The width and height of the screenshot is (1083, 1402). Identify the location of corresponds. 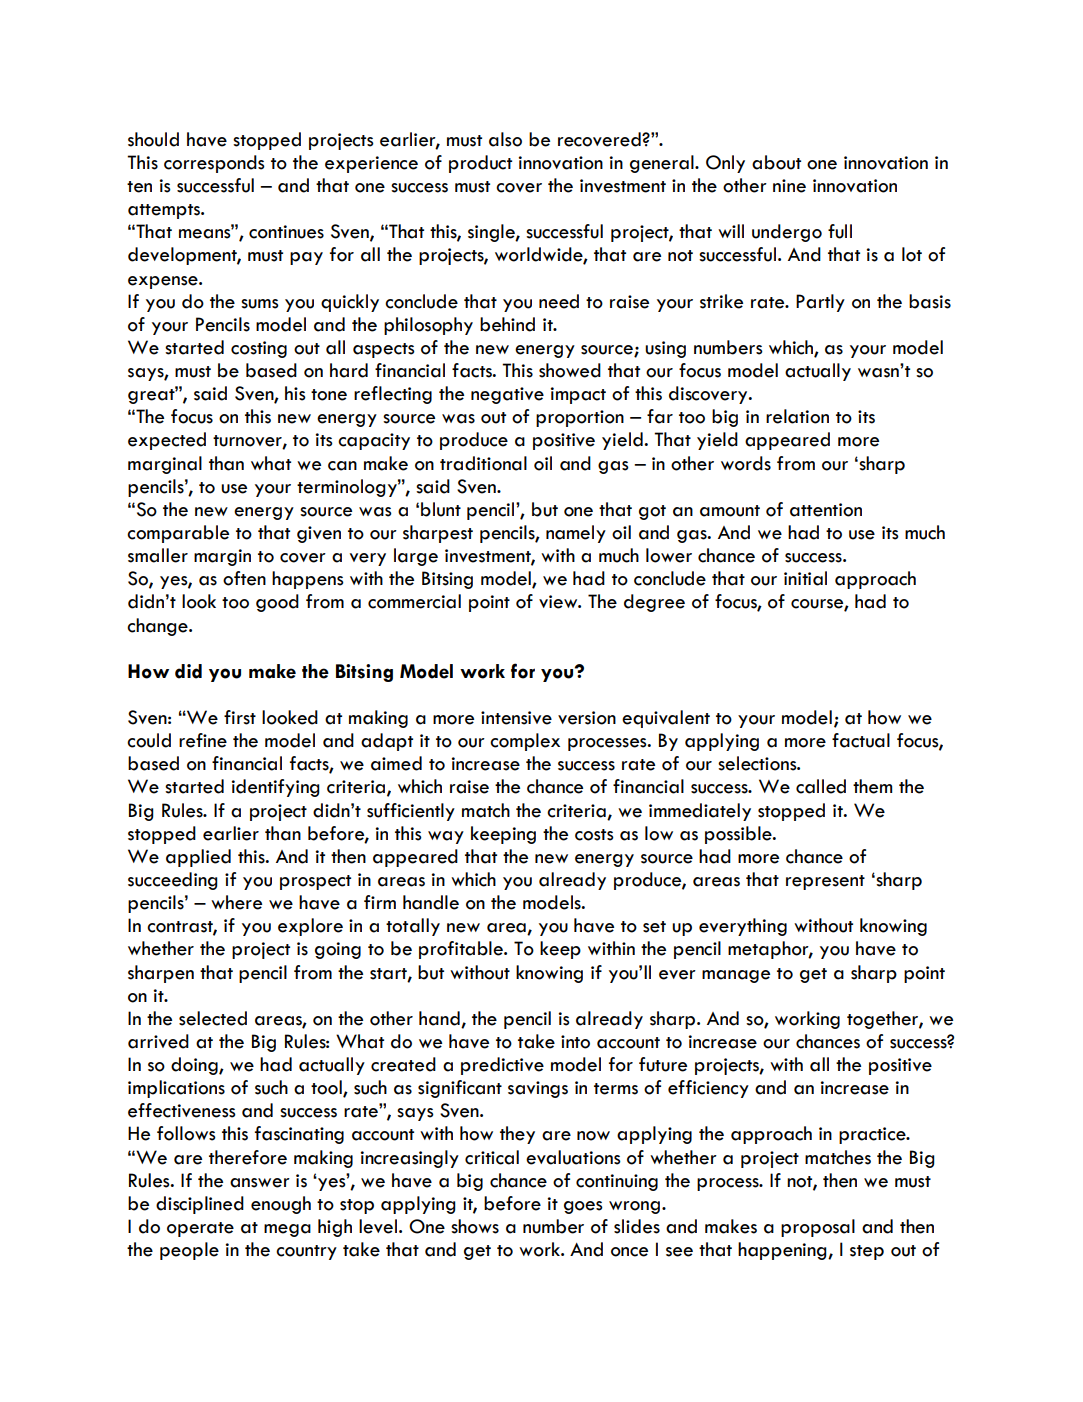
(214, 164).
